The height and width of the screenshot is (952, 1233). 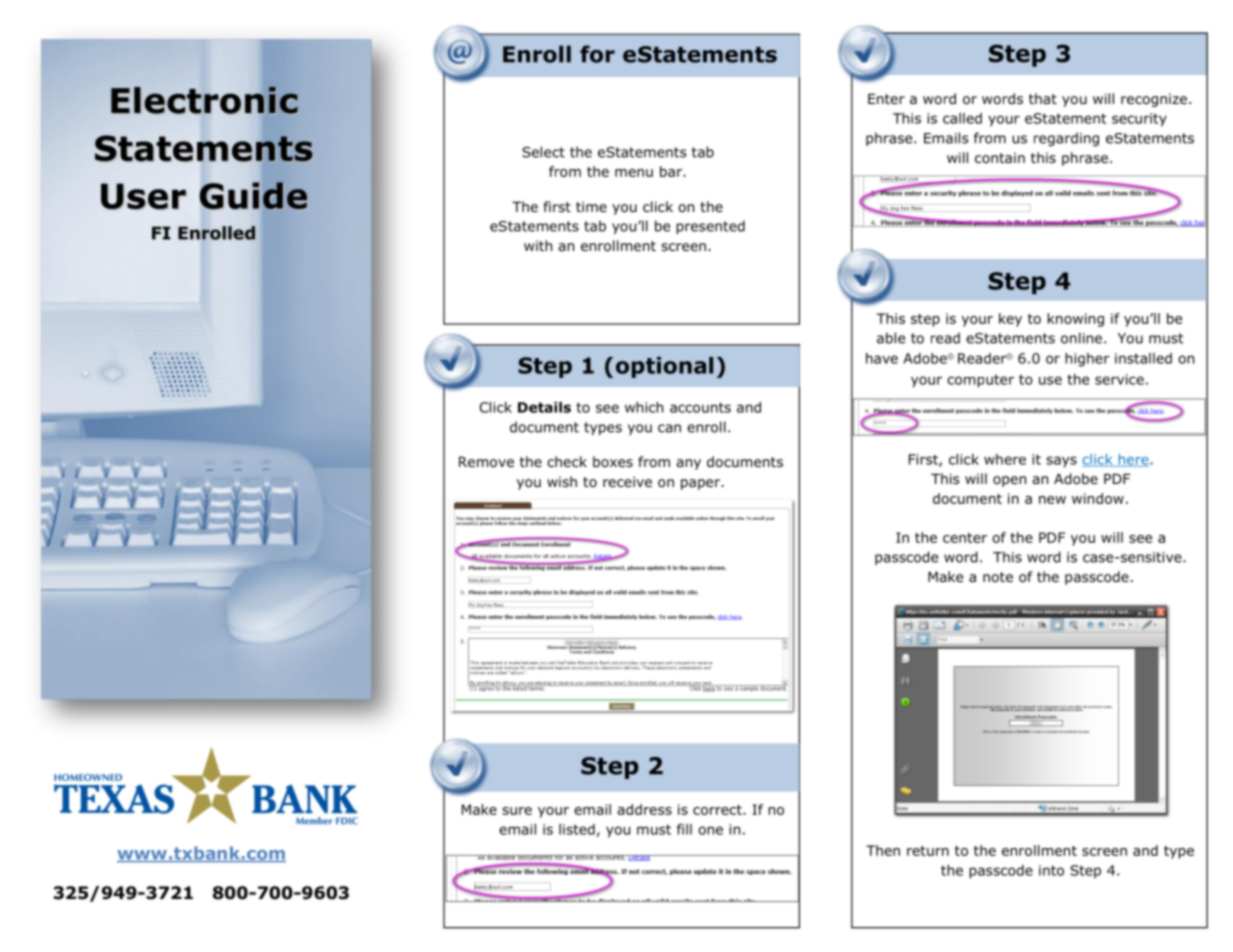 What do you see at coordinates (1061, 462) in the screenshot?
I see `says` at bounding box center [1061, 462].
